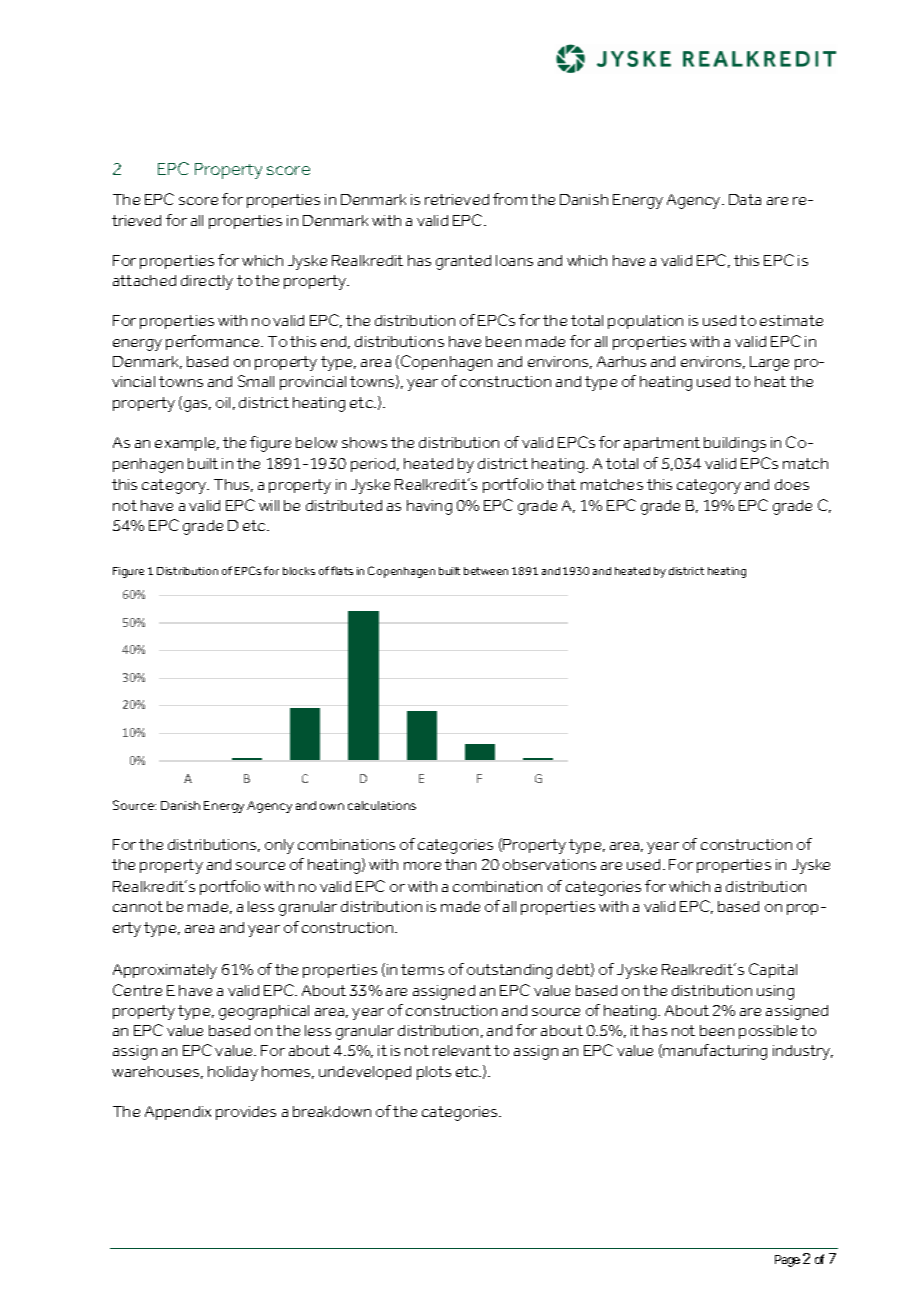 The image size is (924, 1308). I want to click on provides, so click(246, 1113).
